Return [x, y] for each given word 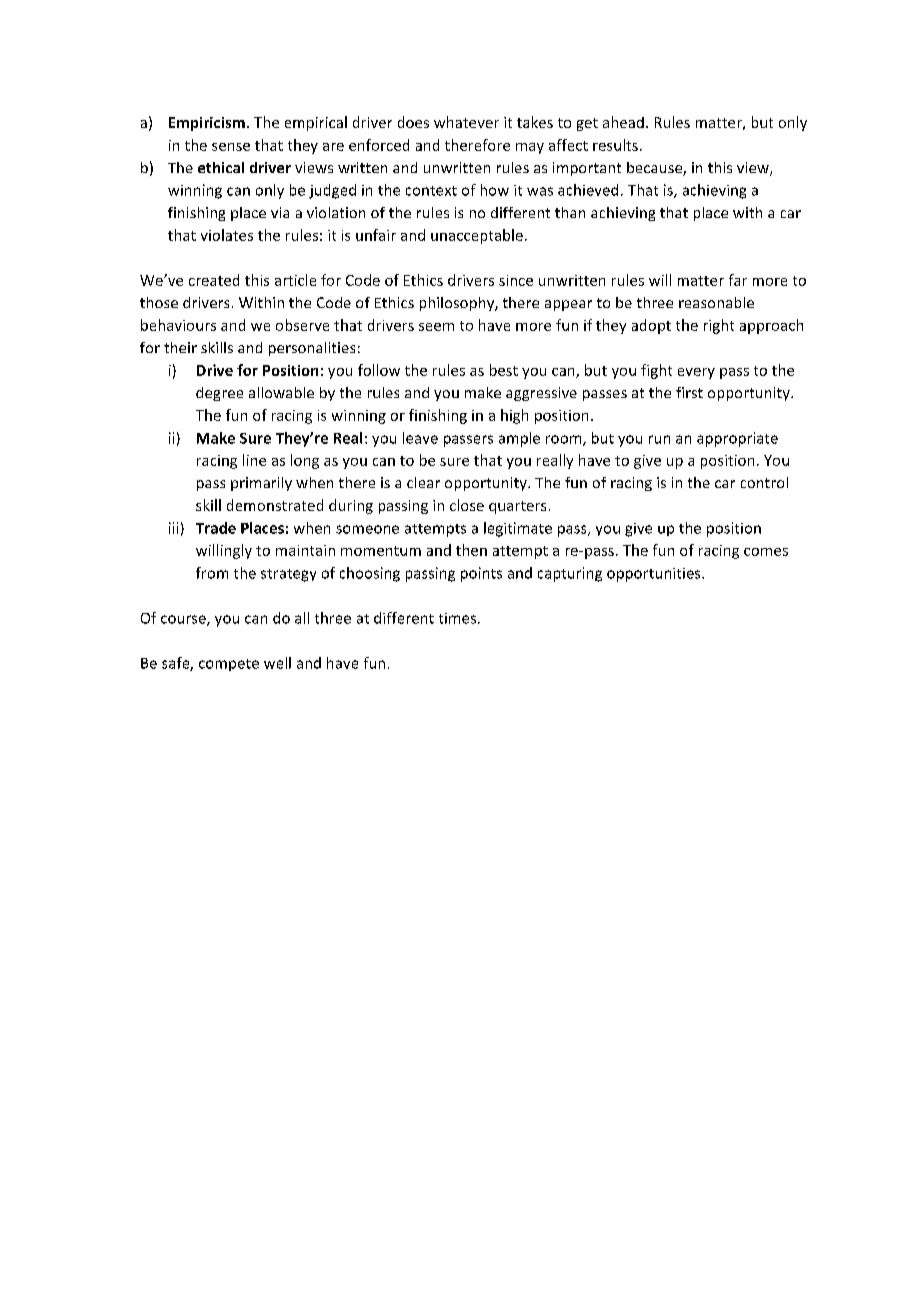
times [457, 618]
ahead [623, 122]
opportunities [655, 575]
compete [229, 665]
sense [231, 147]
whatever [466, 122]
